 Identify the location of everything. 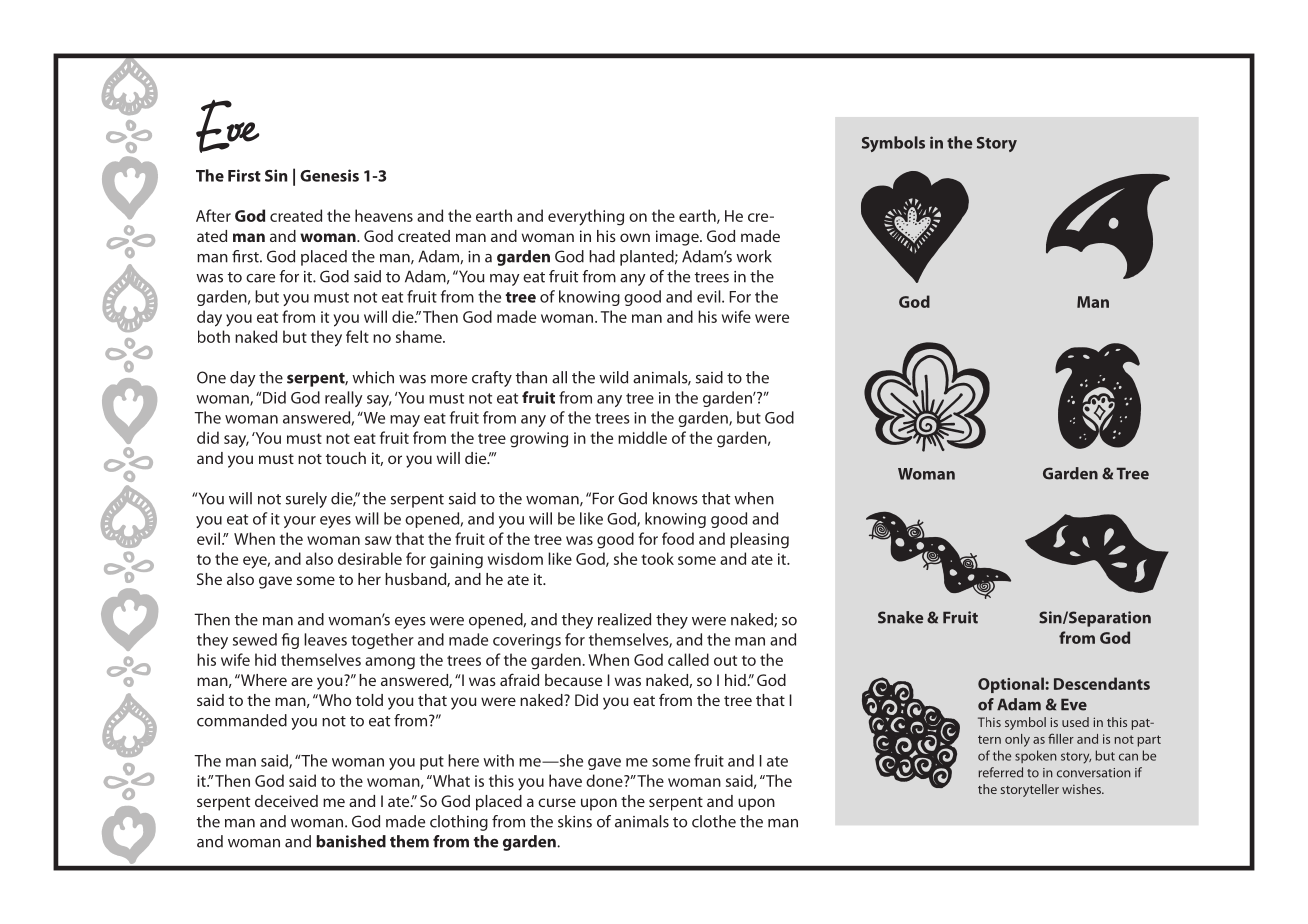
(586, 217).
